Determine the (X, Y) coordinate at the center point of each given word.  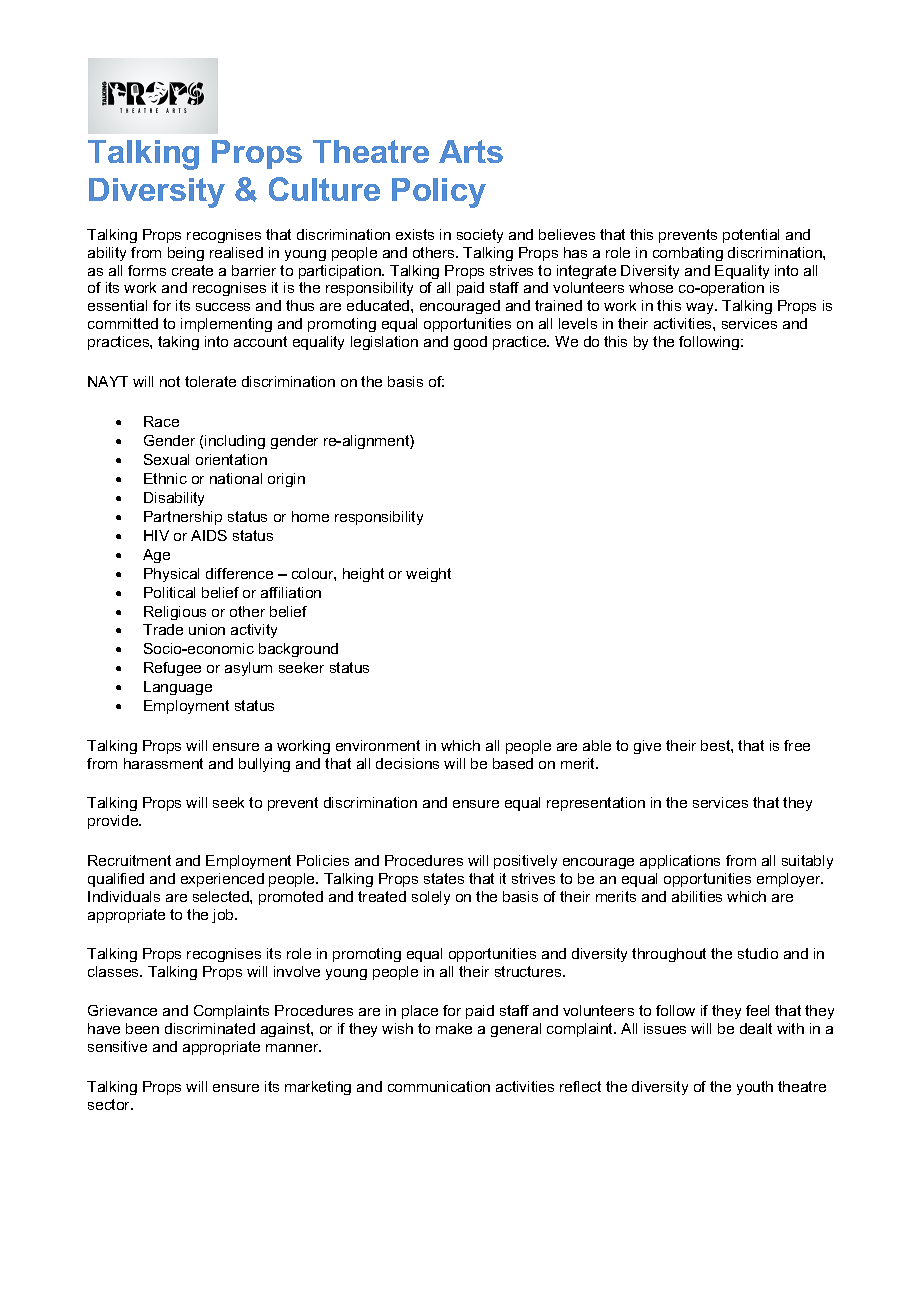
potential (751, 236)
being (186, 254)
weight (428, 575)
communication (439, 1086)
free (797, 745)
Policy (439, 193)
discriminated (210, 1028)
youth (755, 1088)
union (207, 629)
